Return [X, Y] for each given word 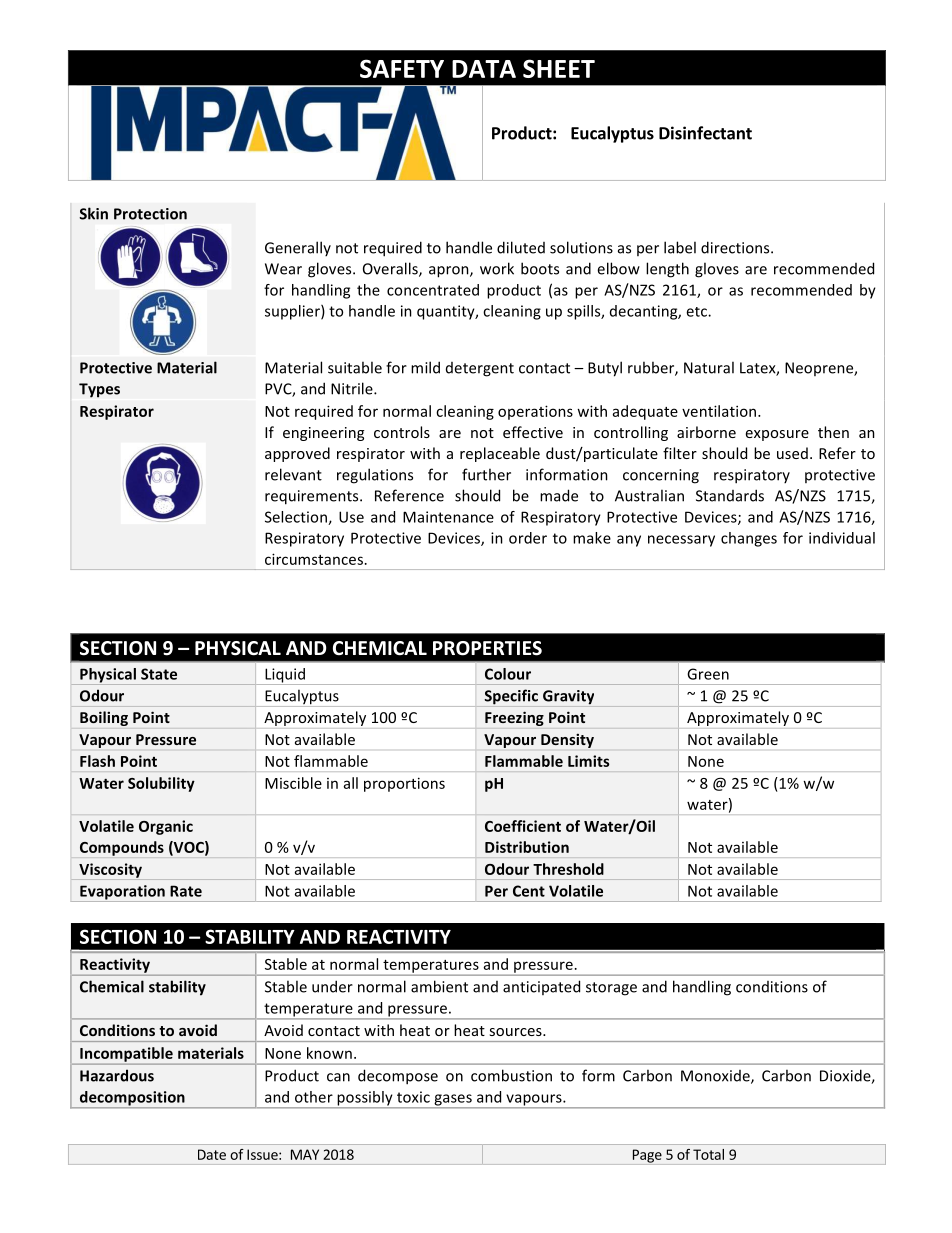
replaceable [500, 454]
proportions [404, 784]
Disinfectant [705, 133]
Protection [150, 214]
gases [453, 1101]
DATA [484, 69]
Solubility [161, 784]
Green [708, 674]
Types [99, 390]
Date [212, 1154]
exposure [777, 435]
